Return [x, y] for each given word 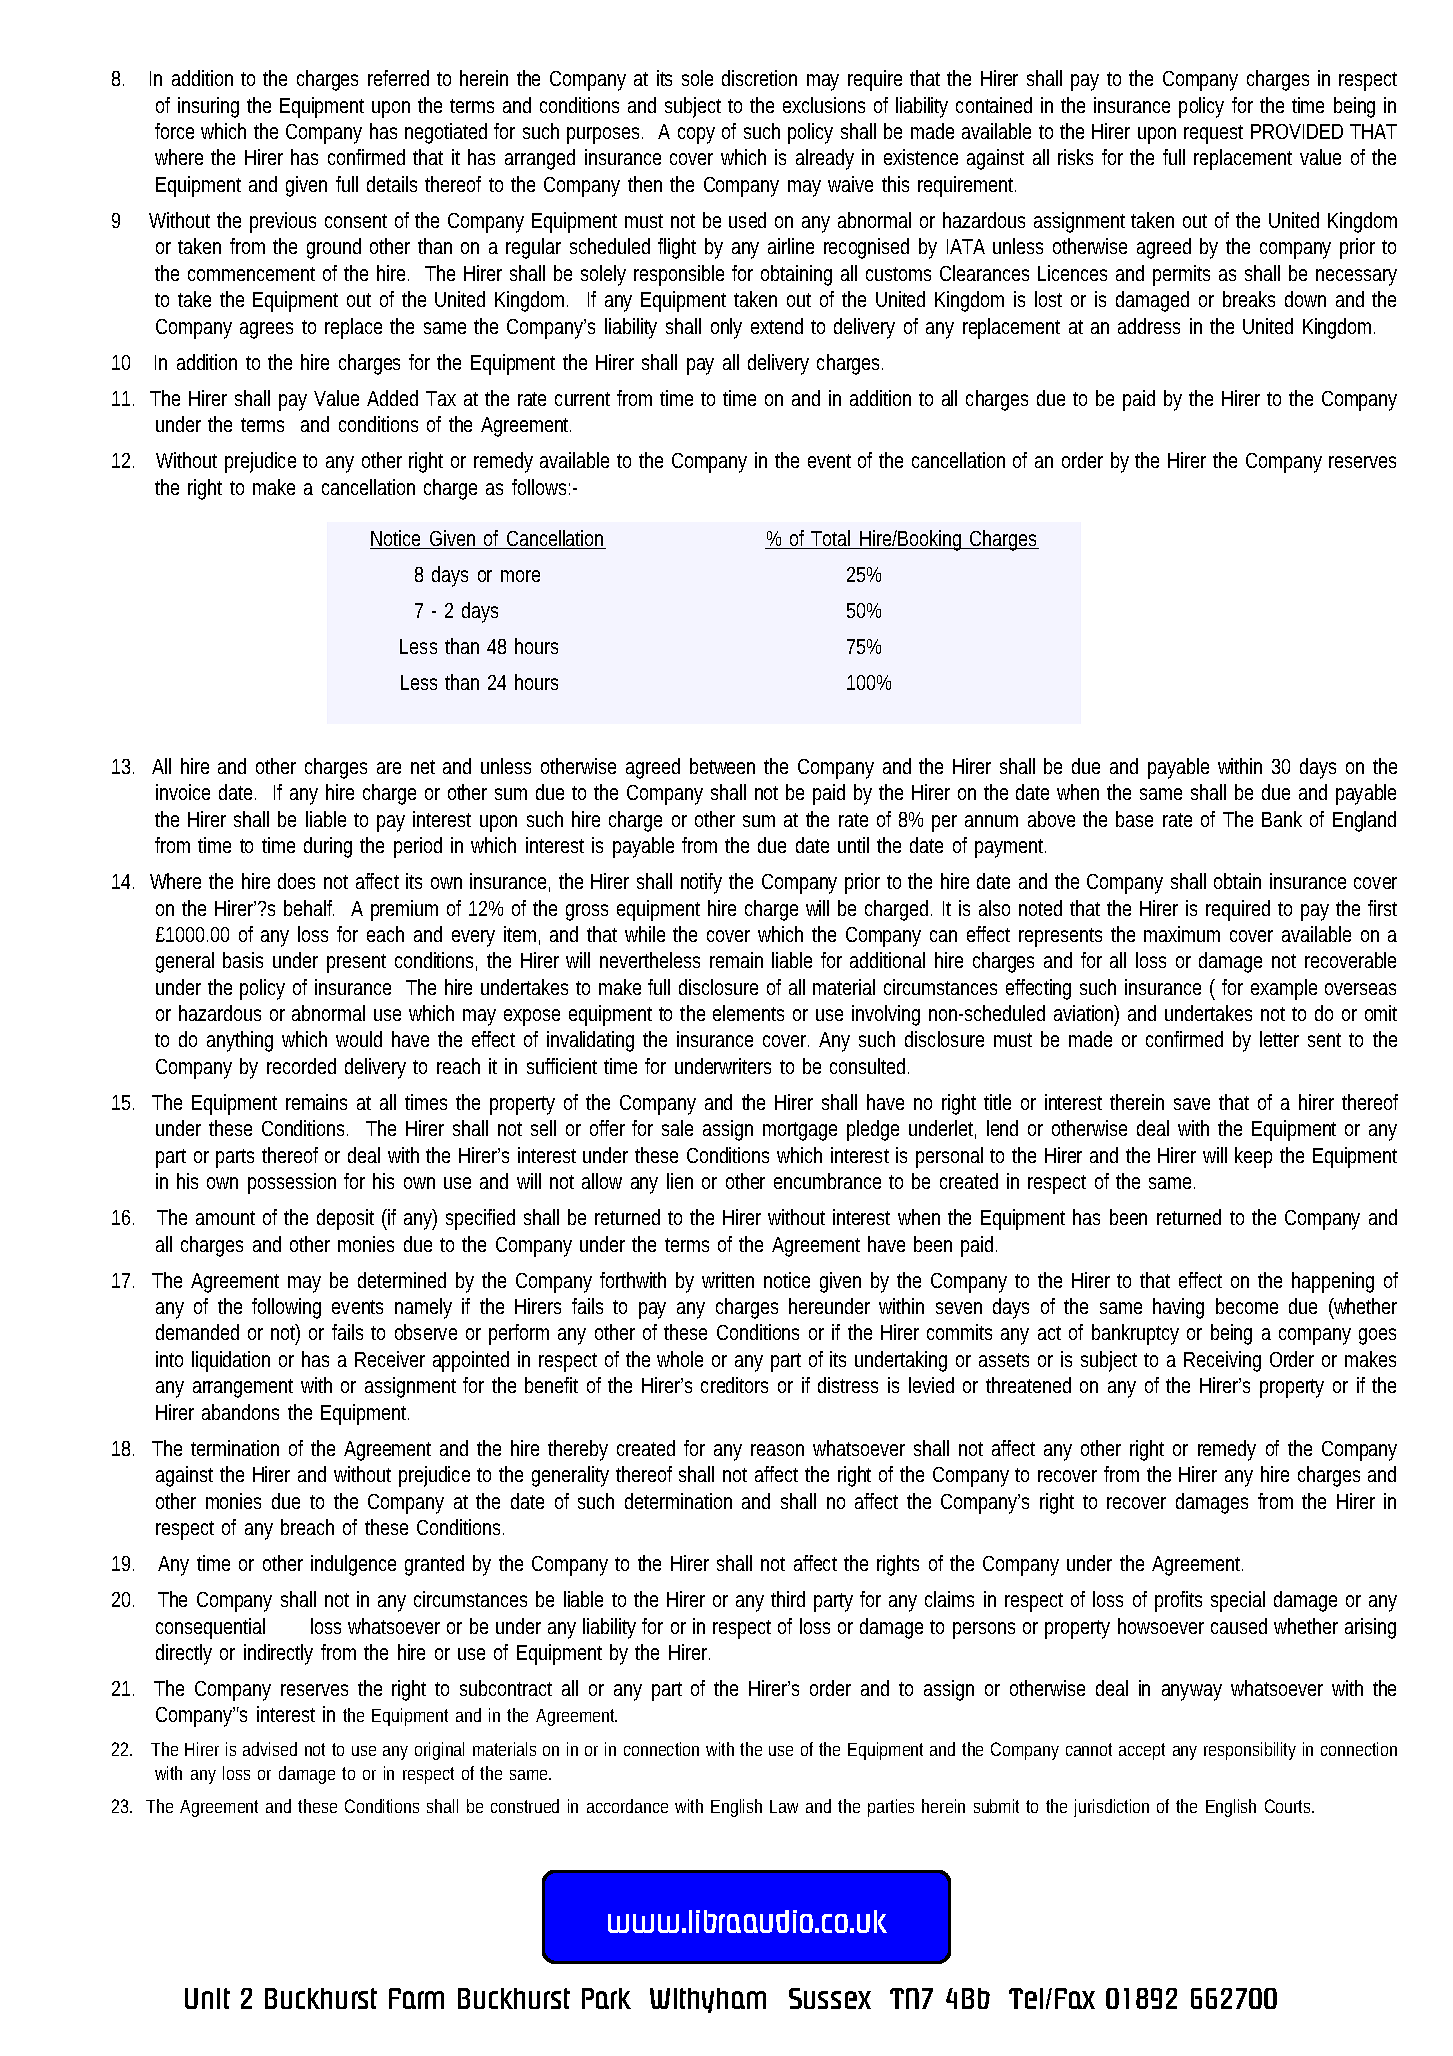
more [520, 576]
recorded [301, 1066]
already [825, 159]
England [1364, 821]
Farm [416, 1998]
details [392, 184]
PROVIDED [1297, 131]
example [1284, 989]
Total [832, 539]
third [788, 1599]
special [1238, 1601]
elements [748, 1013]
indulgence [353, 1565]
